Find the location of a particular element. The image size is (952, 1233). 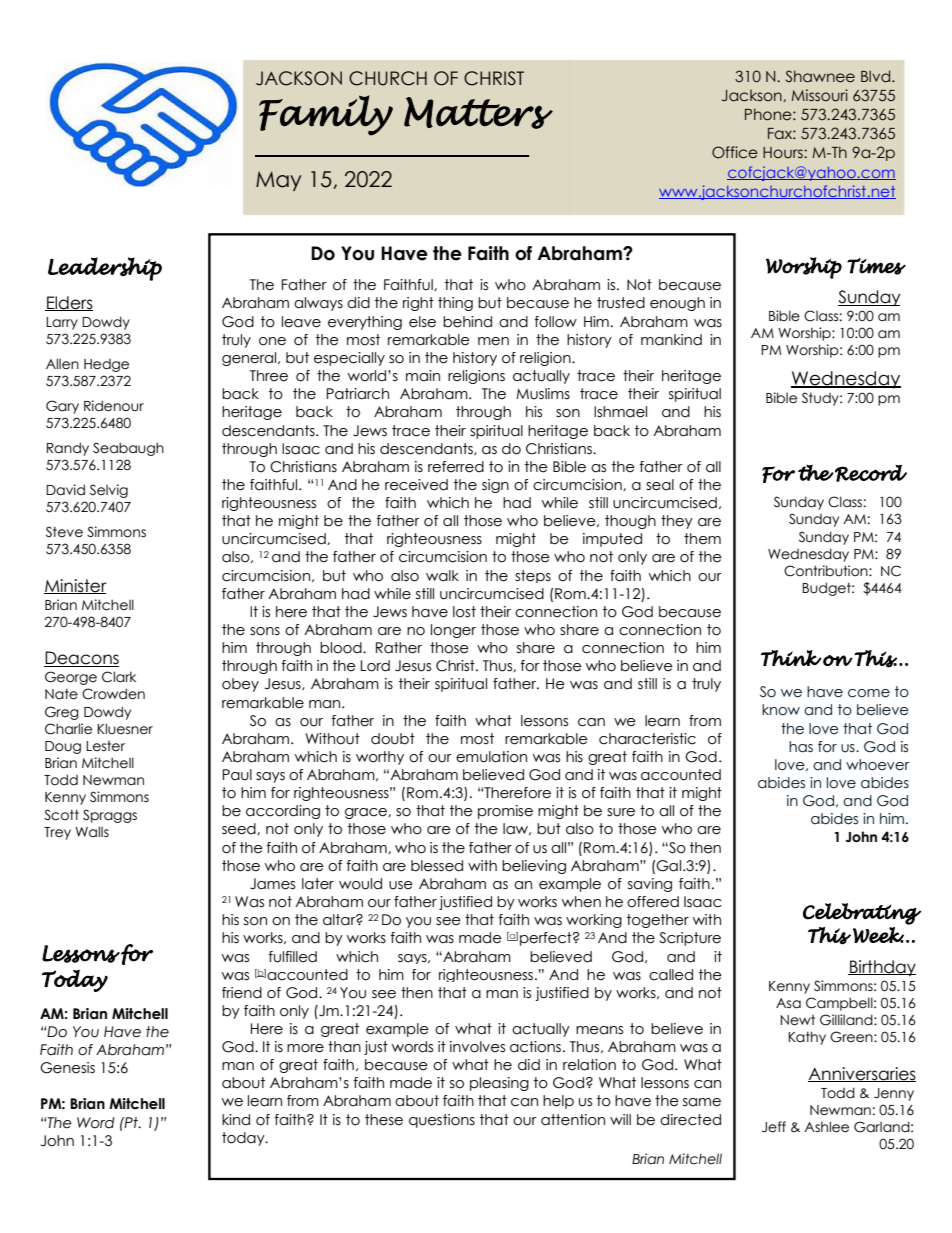

lost is located at coordinates (464, 612).
